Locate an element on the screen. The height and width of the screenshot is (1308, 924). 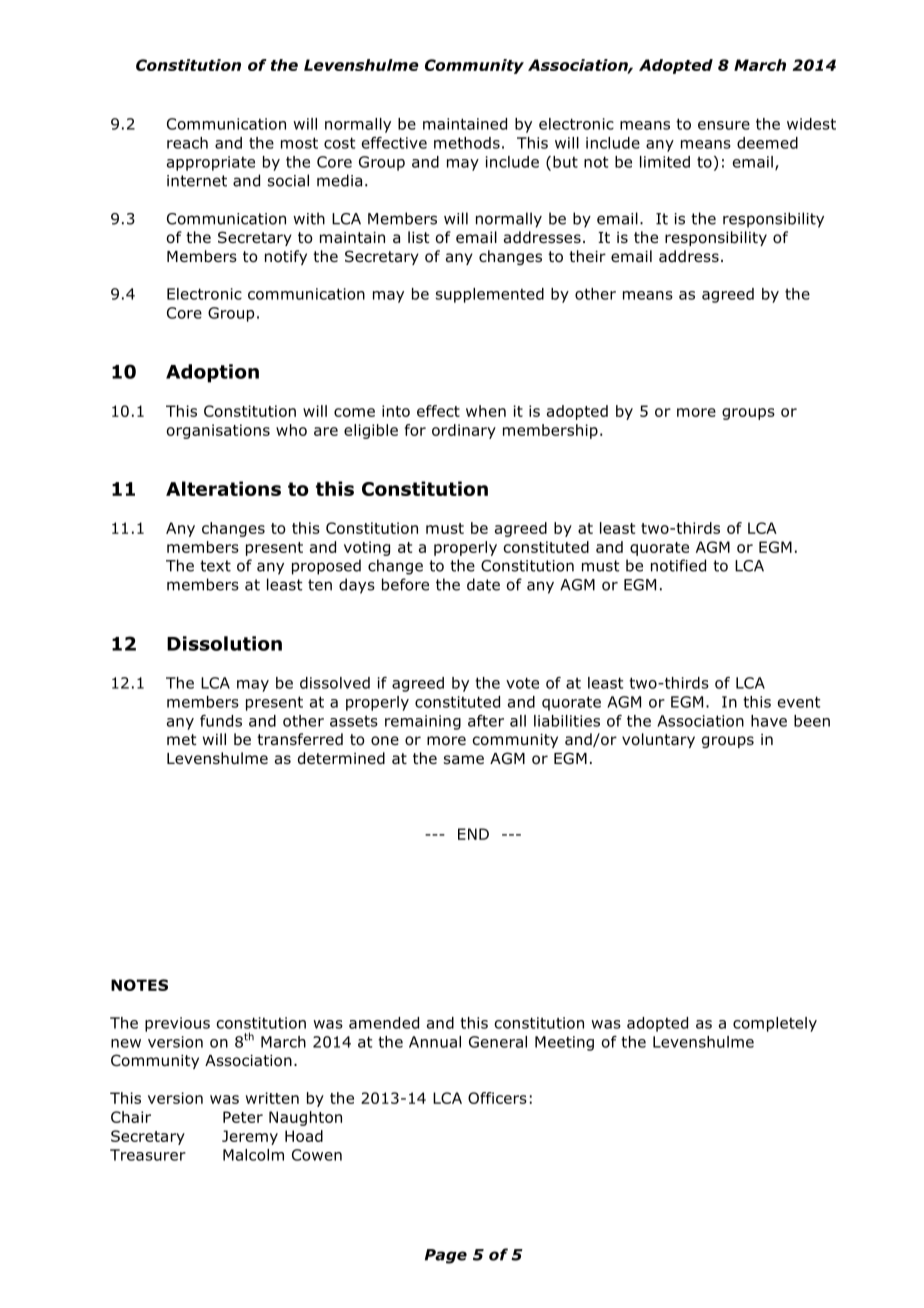
funds is located at coordinates (221, 721).
